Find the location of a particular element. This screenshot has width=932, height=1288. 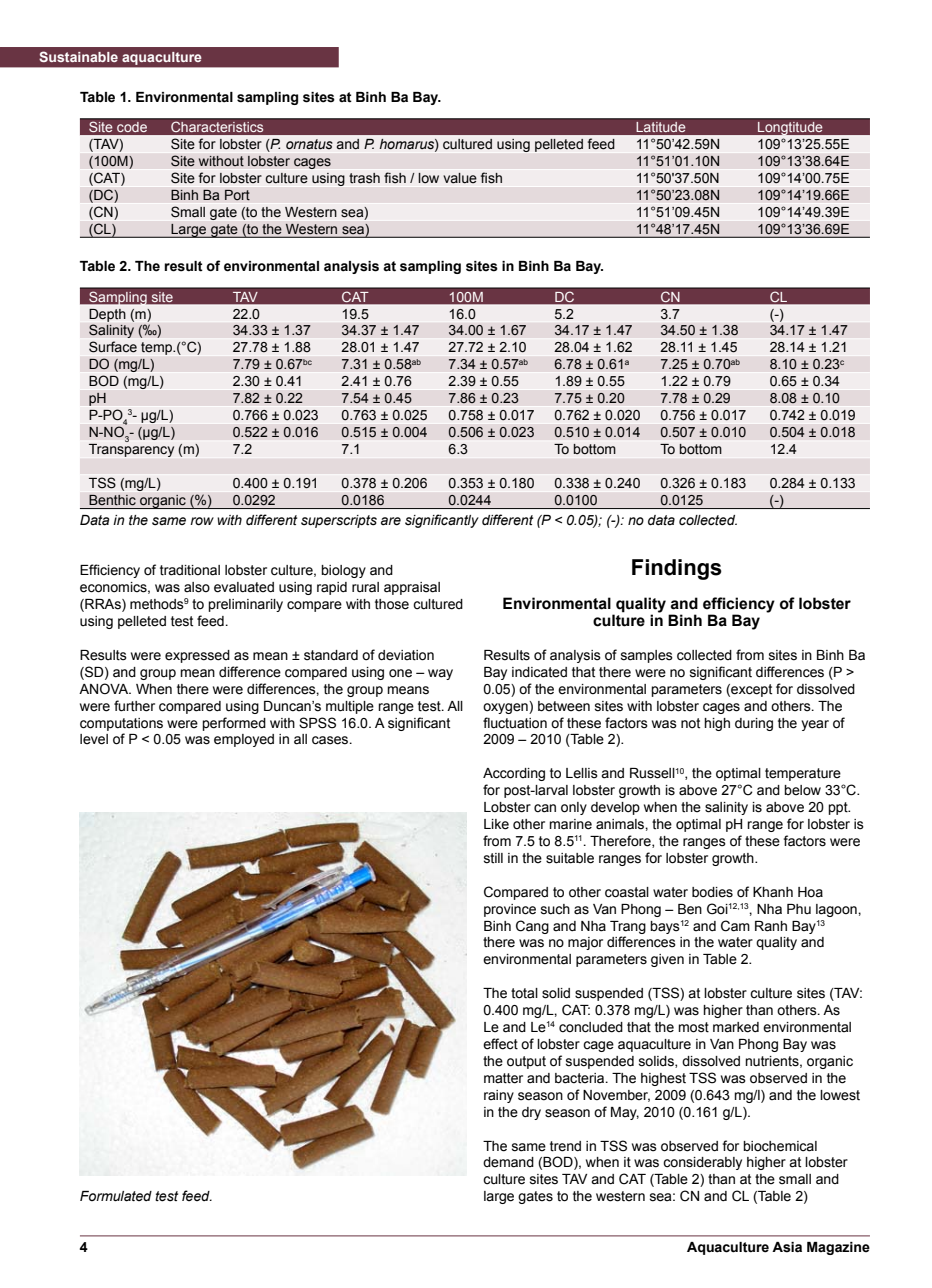

Formulated is located at coordinates (116, 1196).
